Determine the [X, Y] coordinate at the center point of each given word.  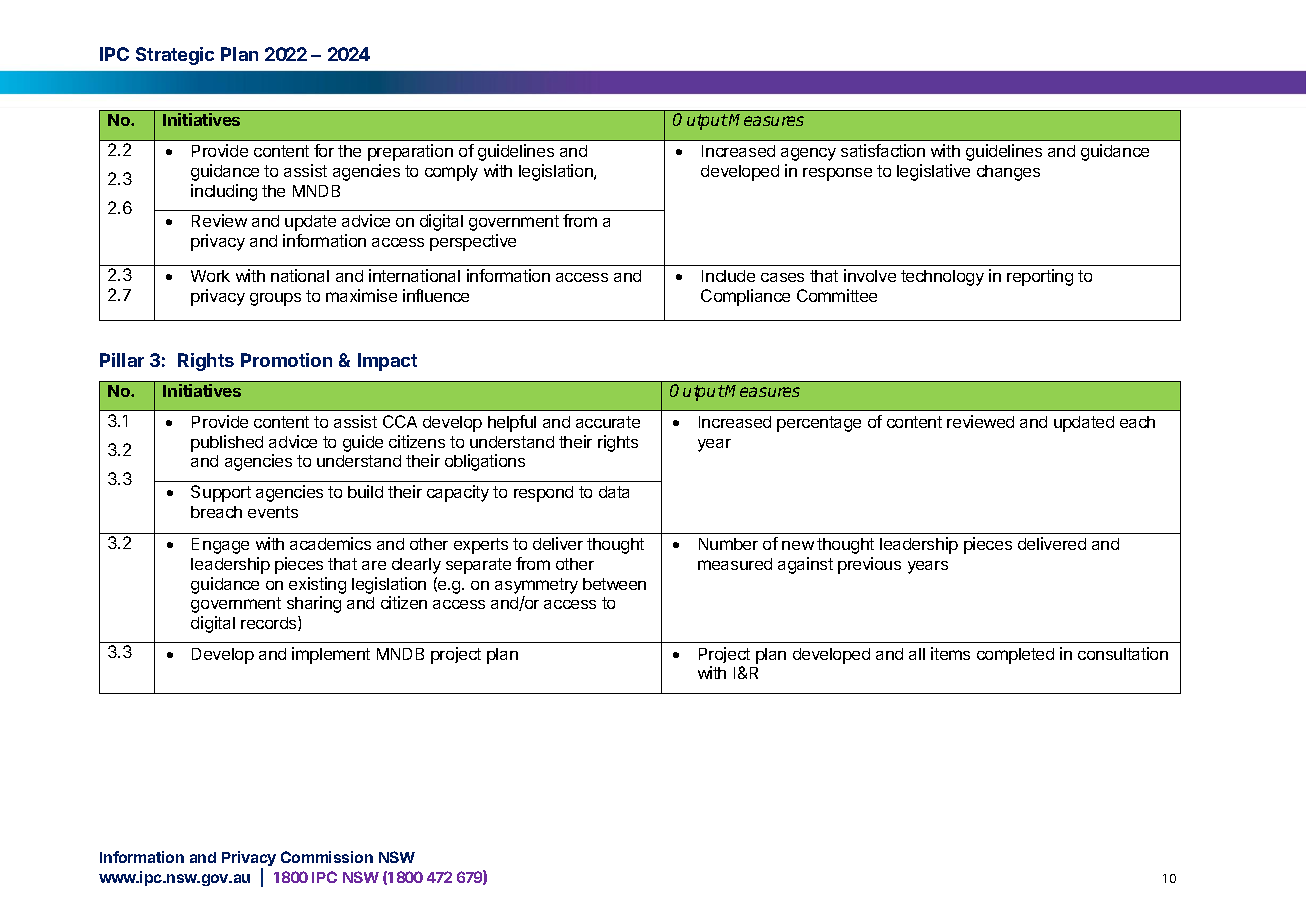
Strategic [175, 56]
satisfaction [883, 150]
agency [808, 154]
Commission [327, 857]
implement [331, 655]
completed [1015, 656]
